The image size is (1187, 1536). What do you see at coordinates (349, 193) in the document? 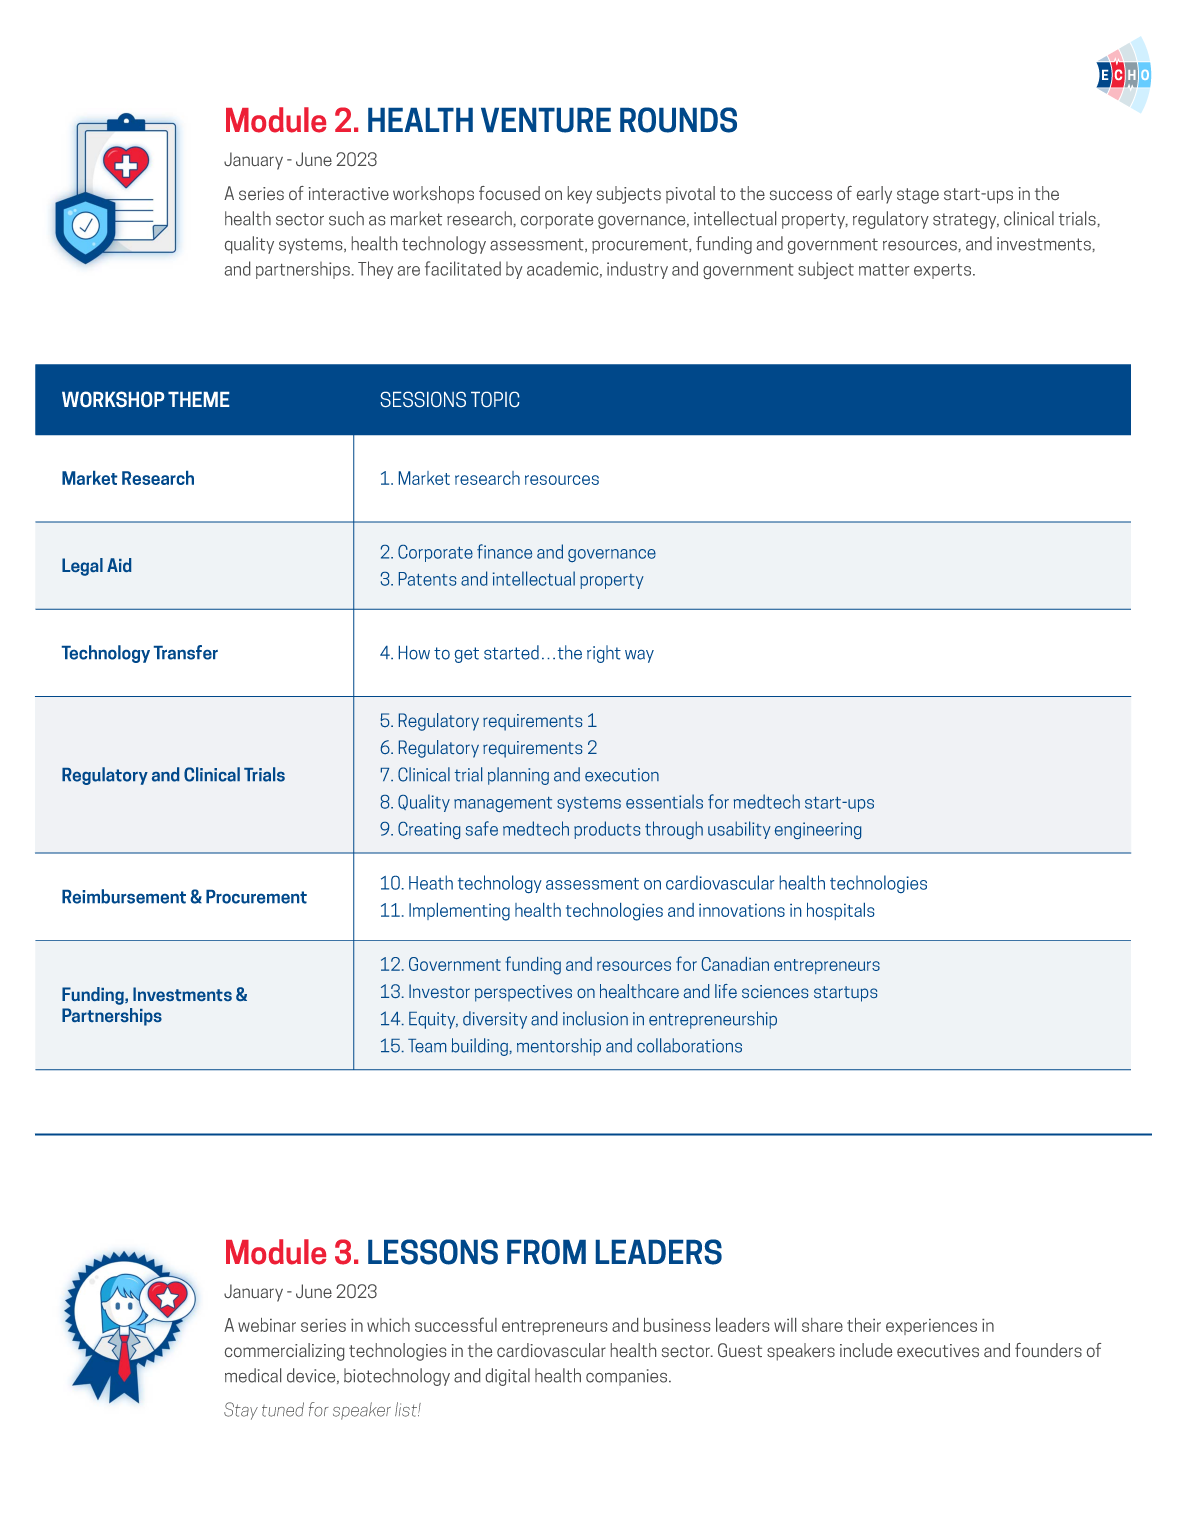
I see `interactive` at bounding box center [349, 193].
